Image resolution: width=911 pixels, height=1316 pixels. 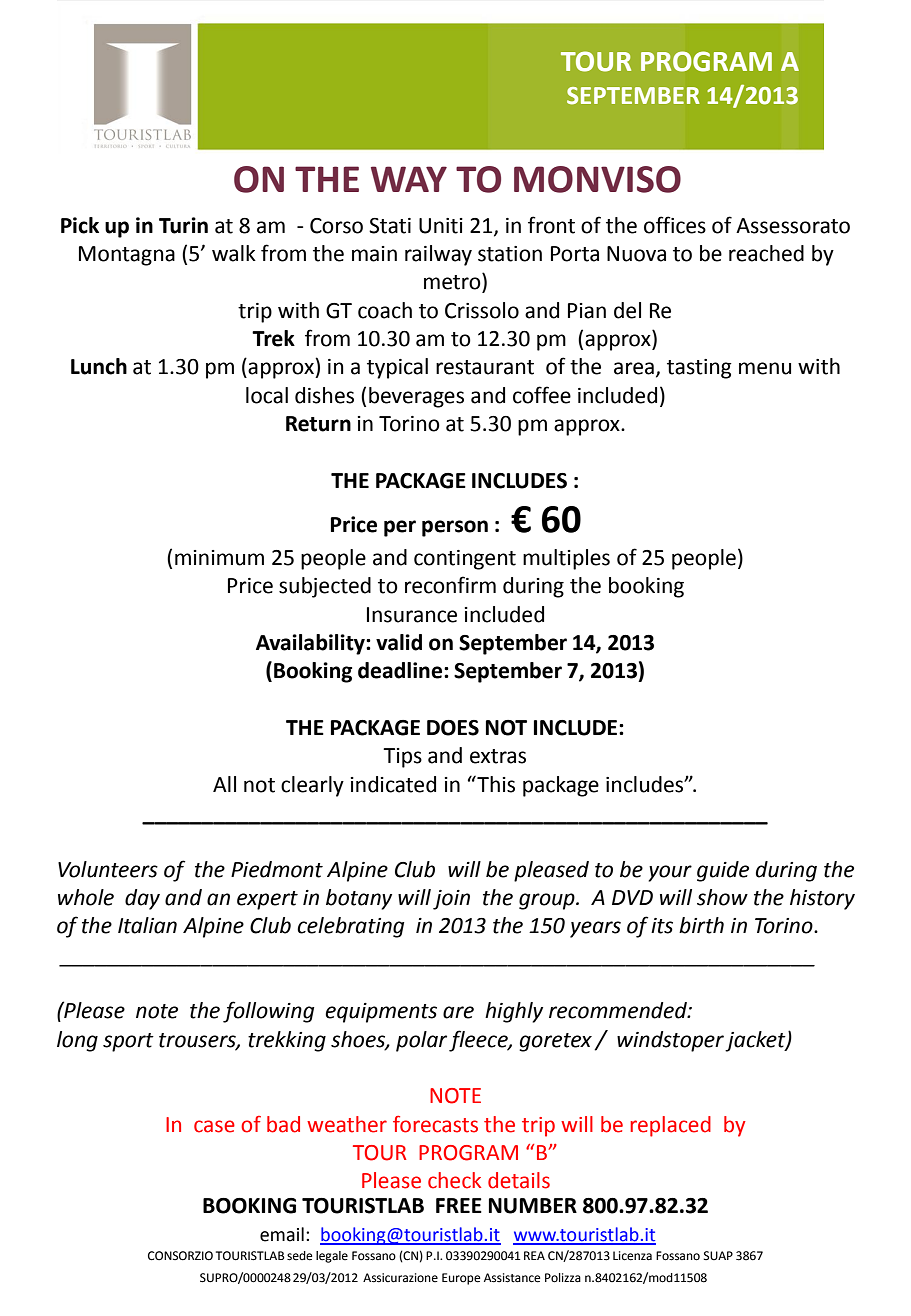 I want to click on Italian, so click(x=147, y=925).
